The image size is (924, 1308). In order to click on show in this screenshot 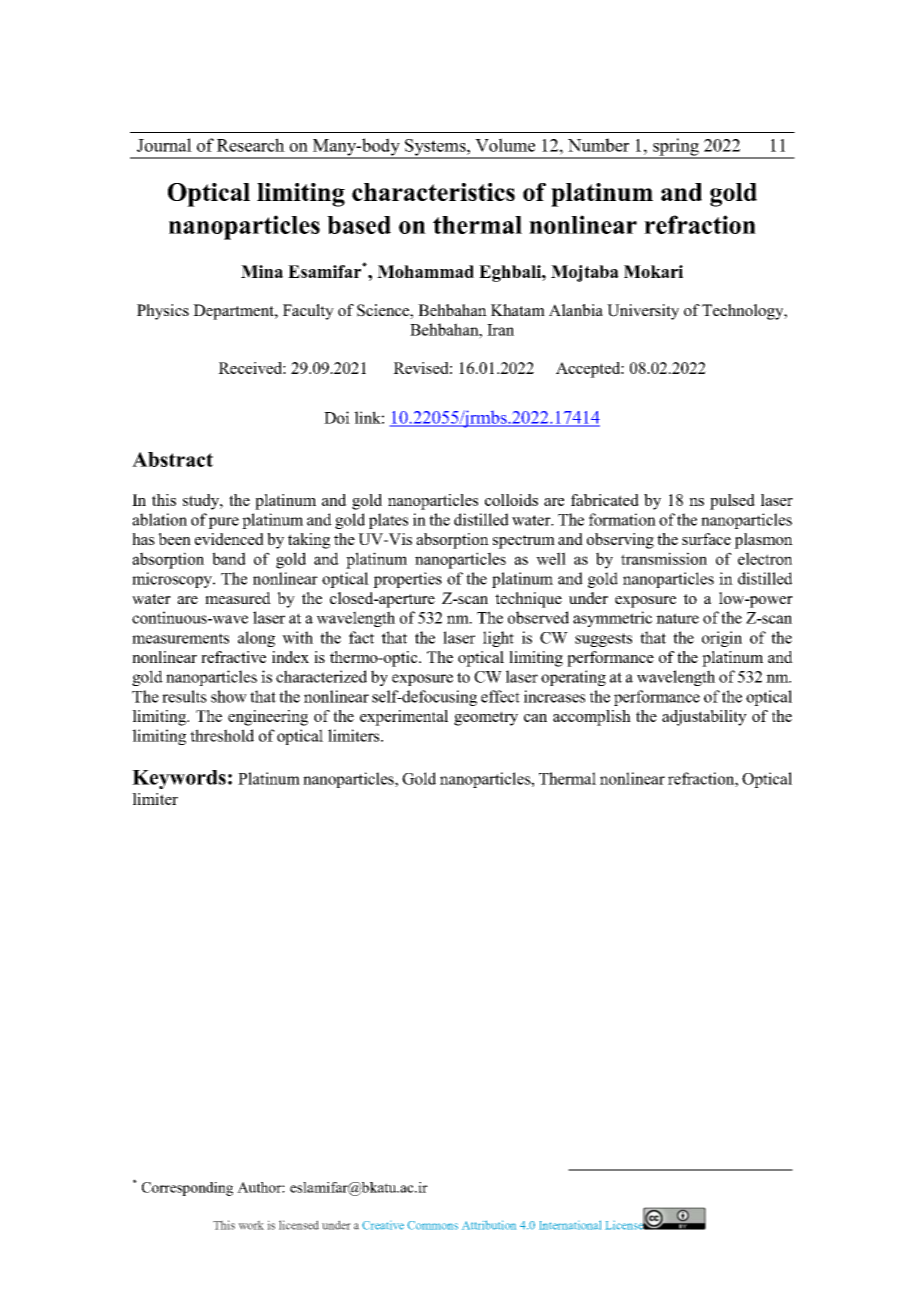, I will do `click(229, 696)`.
